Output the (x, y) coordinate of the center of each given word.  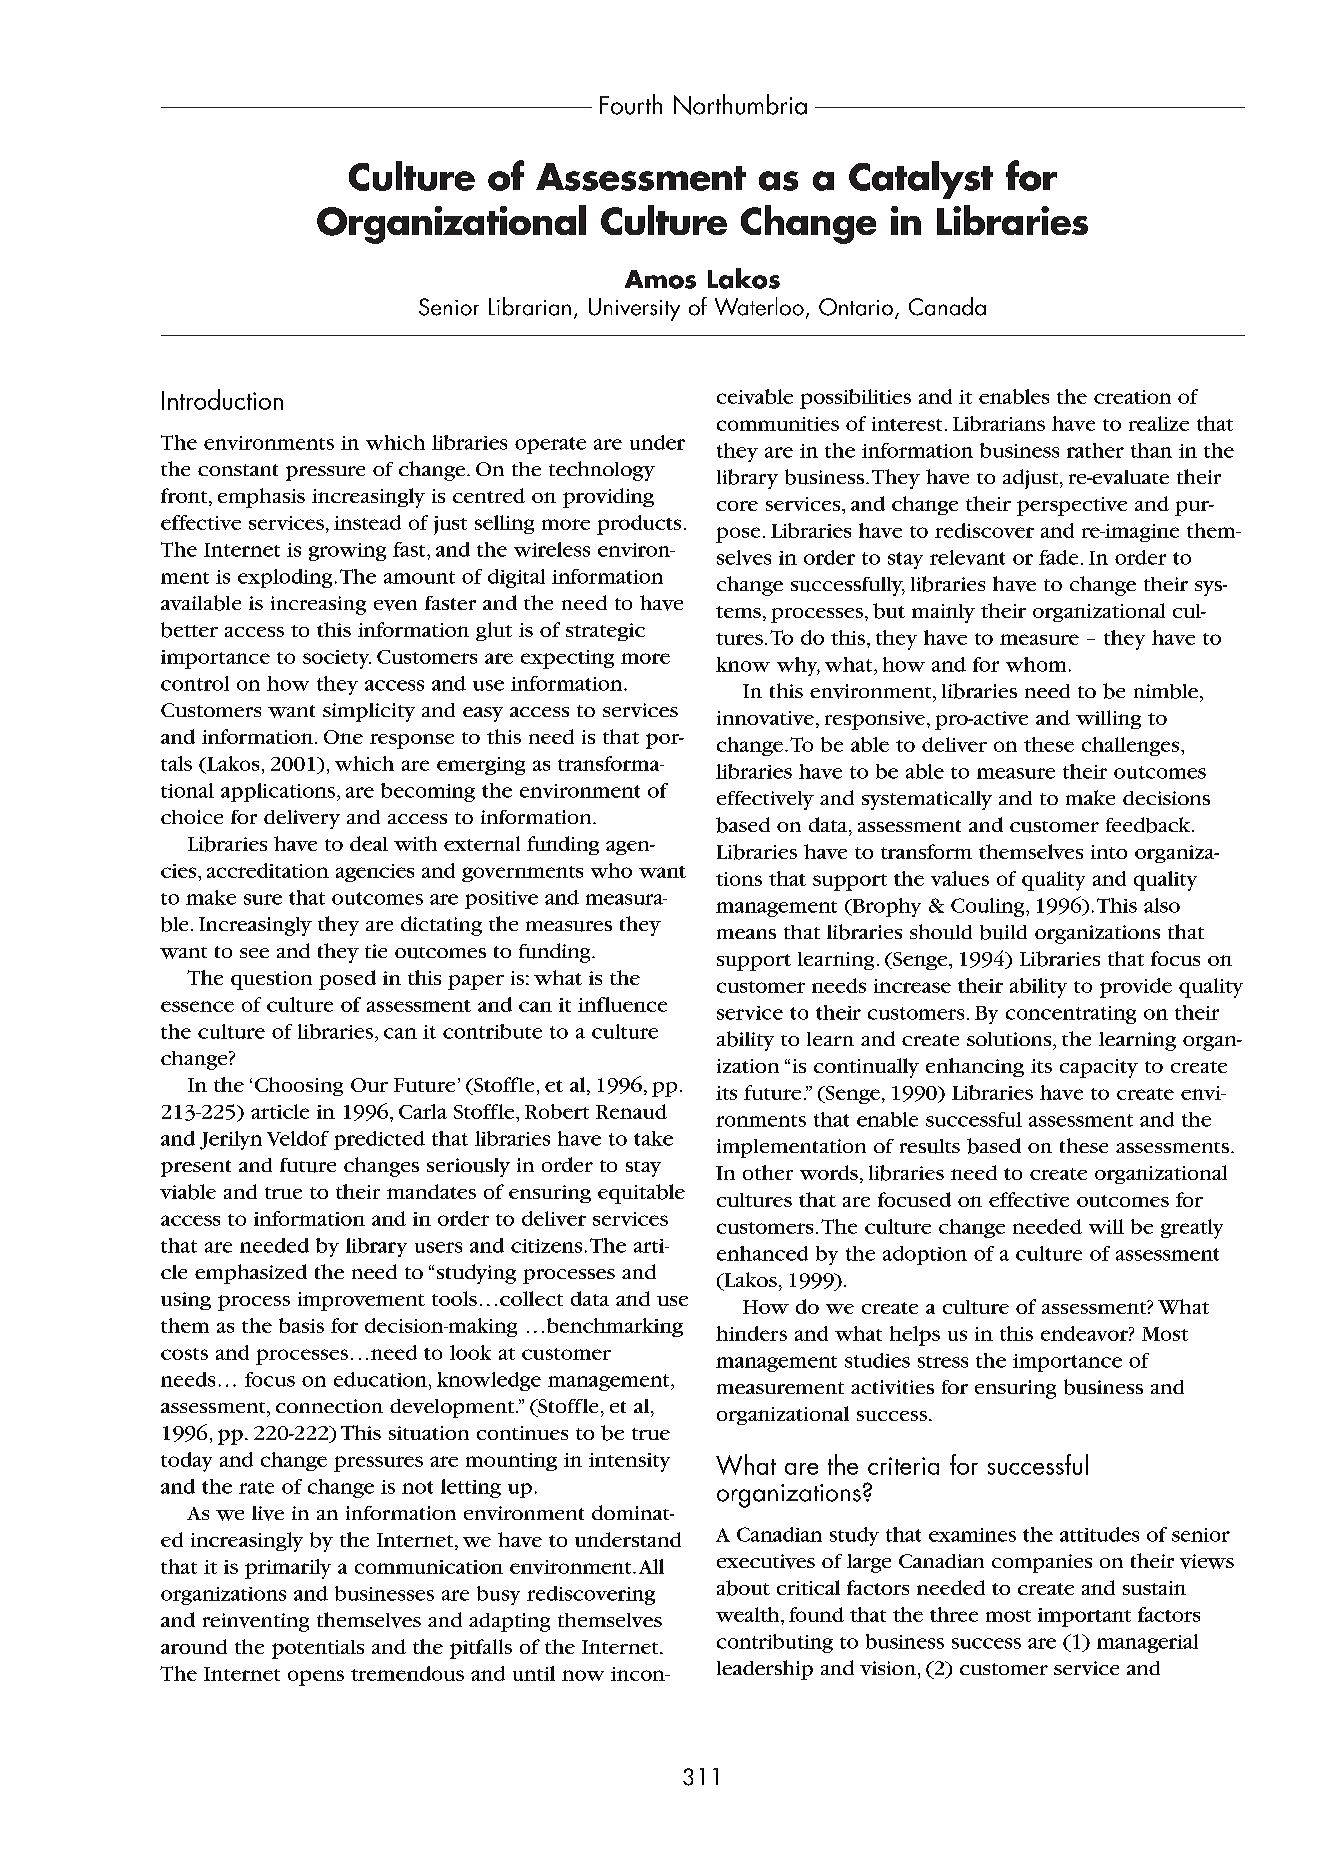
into (1109, 852)
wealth (749, 1614)
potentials (318, 1649)
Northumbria (740, 104)
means (746, 934)
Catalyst (921, 180)
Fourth (631, 104)
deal (369, 843)
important (1084, 1617)
